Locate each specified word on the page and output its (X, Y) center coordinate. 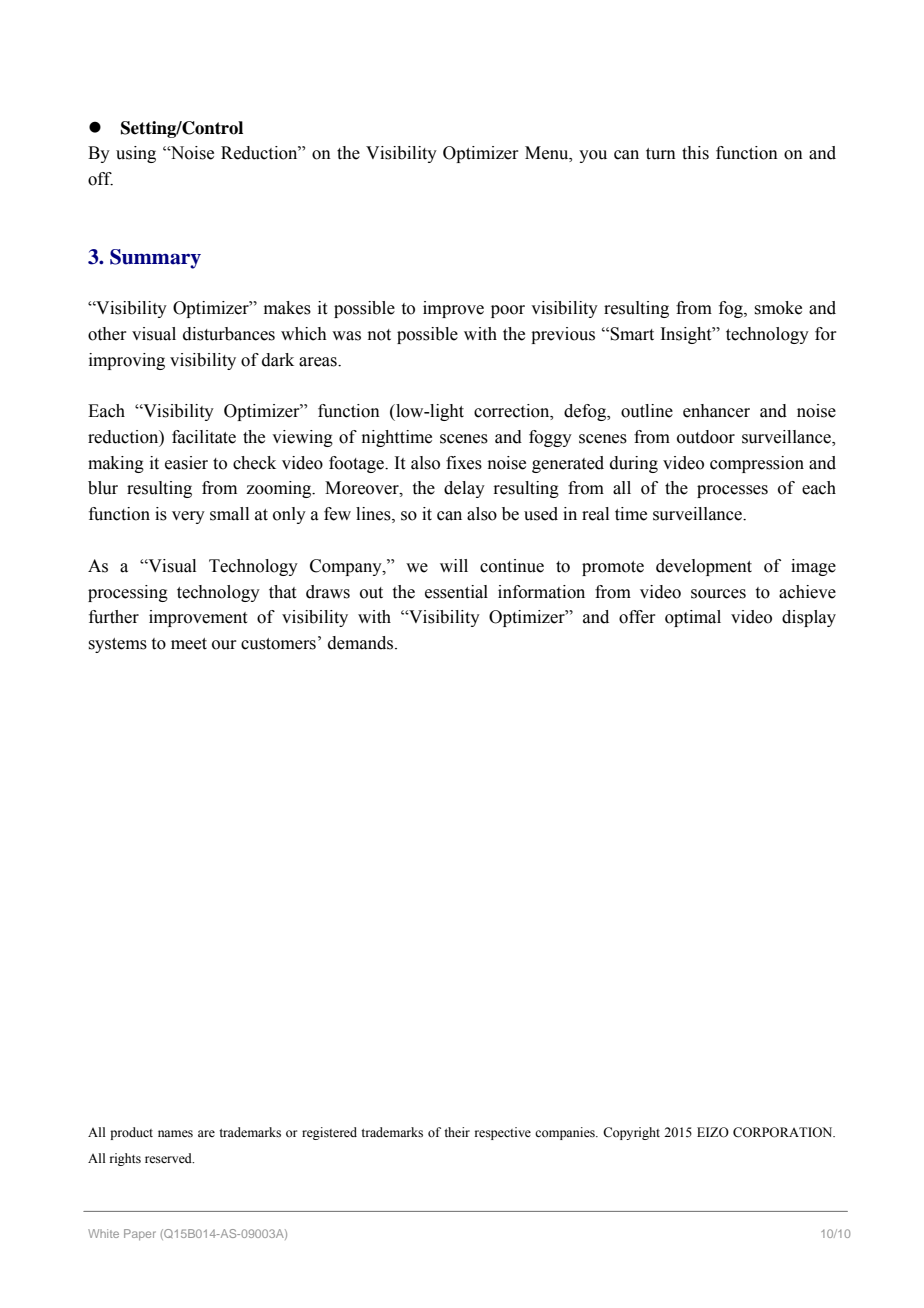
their (457, 1132)
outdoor (706, 437)
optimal (693, 618)
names (175, 1134)
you (593, 156)
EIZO (713, 1132)
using (136, 154)
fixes (464, 463)
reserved (169, 1158)
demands (362, 643)
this (695, 153)
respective (503, 1133)
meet (189, 644)
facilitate (204, 437)
